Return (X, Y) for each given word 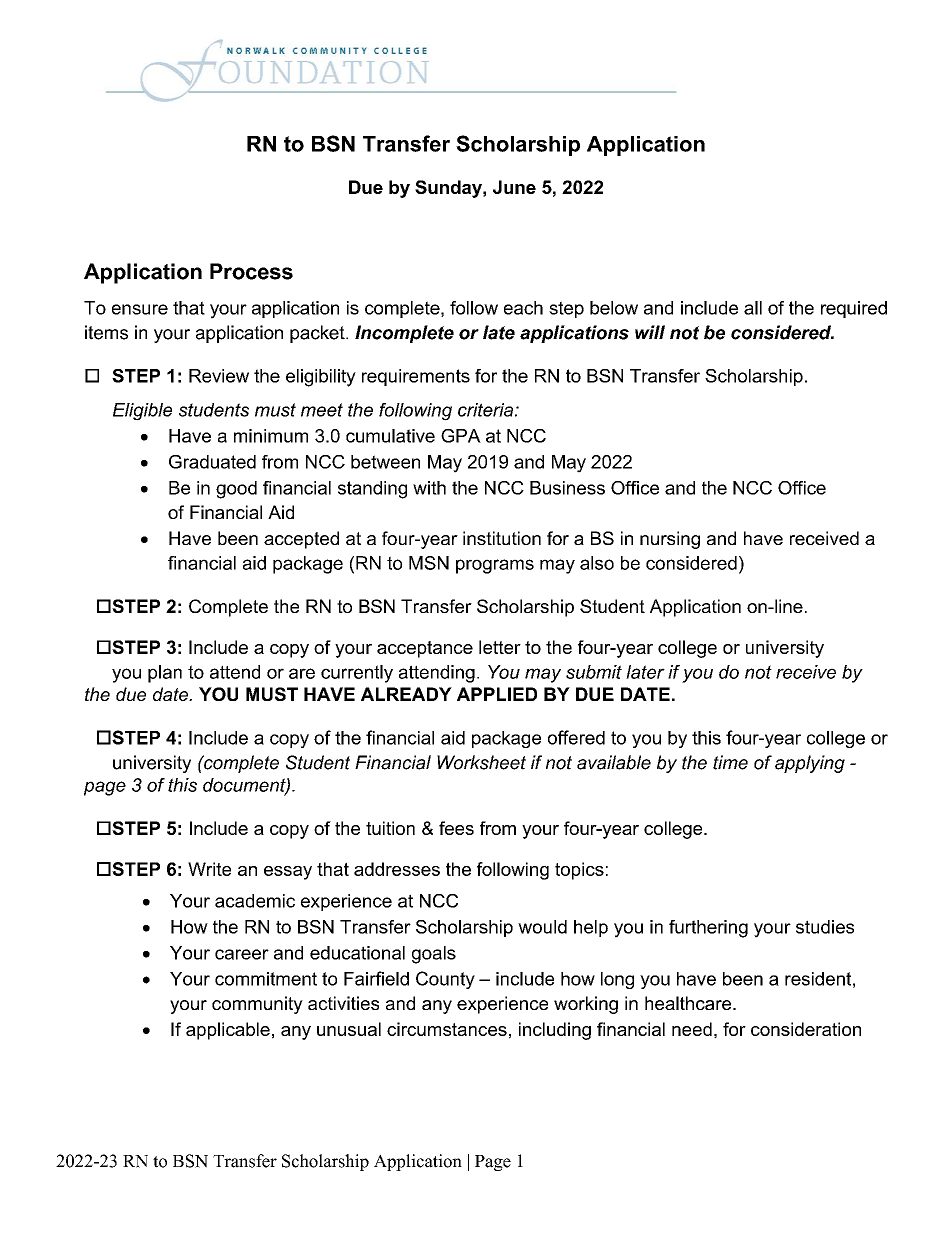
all (753, 308)
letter (500, 647)
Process (251, 271)
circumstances (447, 1029)
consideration (806, 1029)
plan (165, 674)
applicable (228, 1031)
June (514, 187)
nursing (670, 540)
